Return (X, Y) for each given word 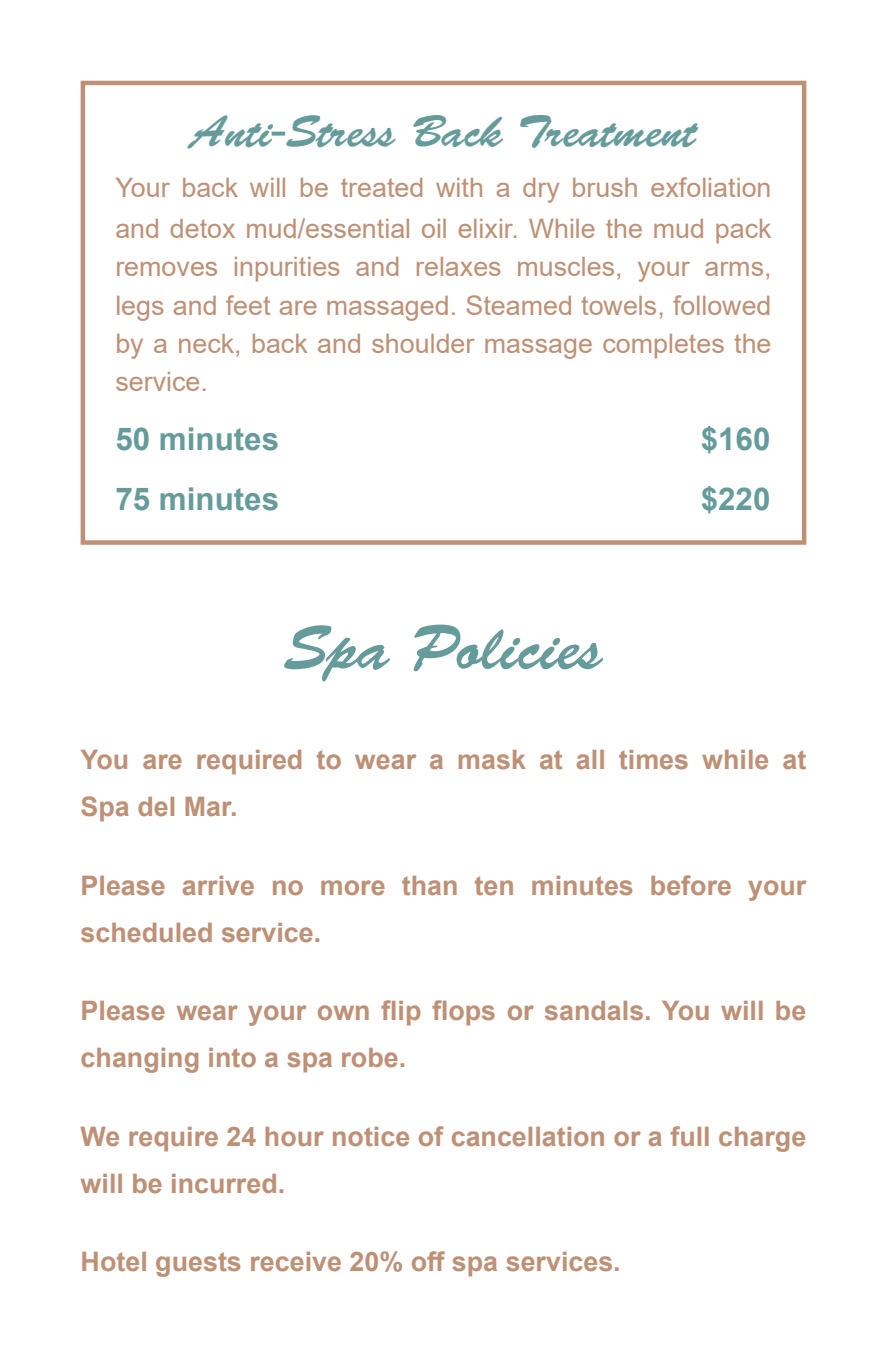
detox (203, 228)
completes (663, 346)
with (459, 187)
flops (463, 1013)
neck (208, 343)
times (653, 759)
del (156, 806)
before (691, 885)
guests (198, 1264)
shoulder (423, 343)
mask (492, 759)
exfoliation (710, 187)
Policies (508, 647)
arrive (218, 885)
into (232, 1057)
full (690, 1136)
